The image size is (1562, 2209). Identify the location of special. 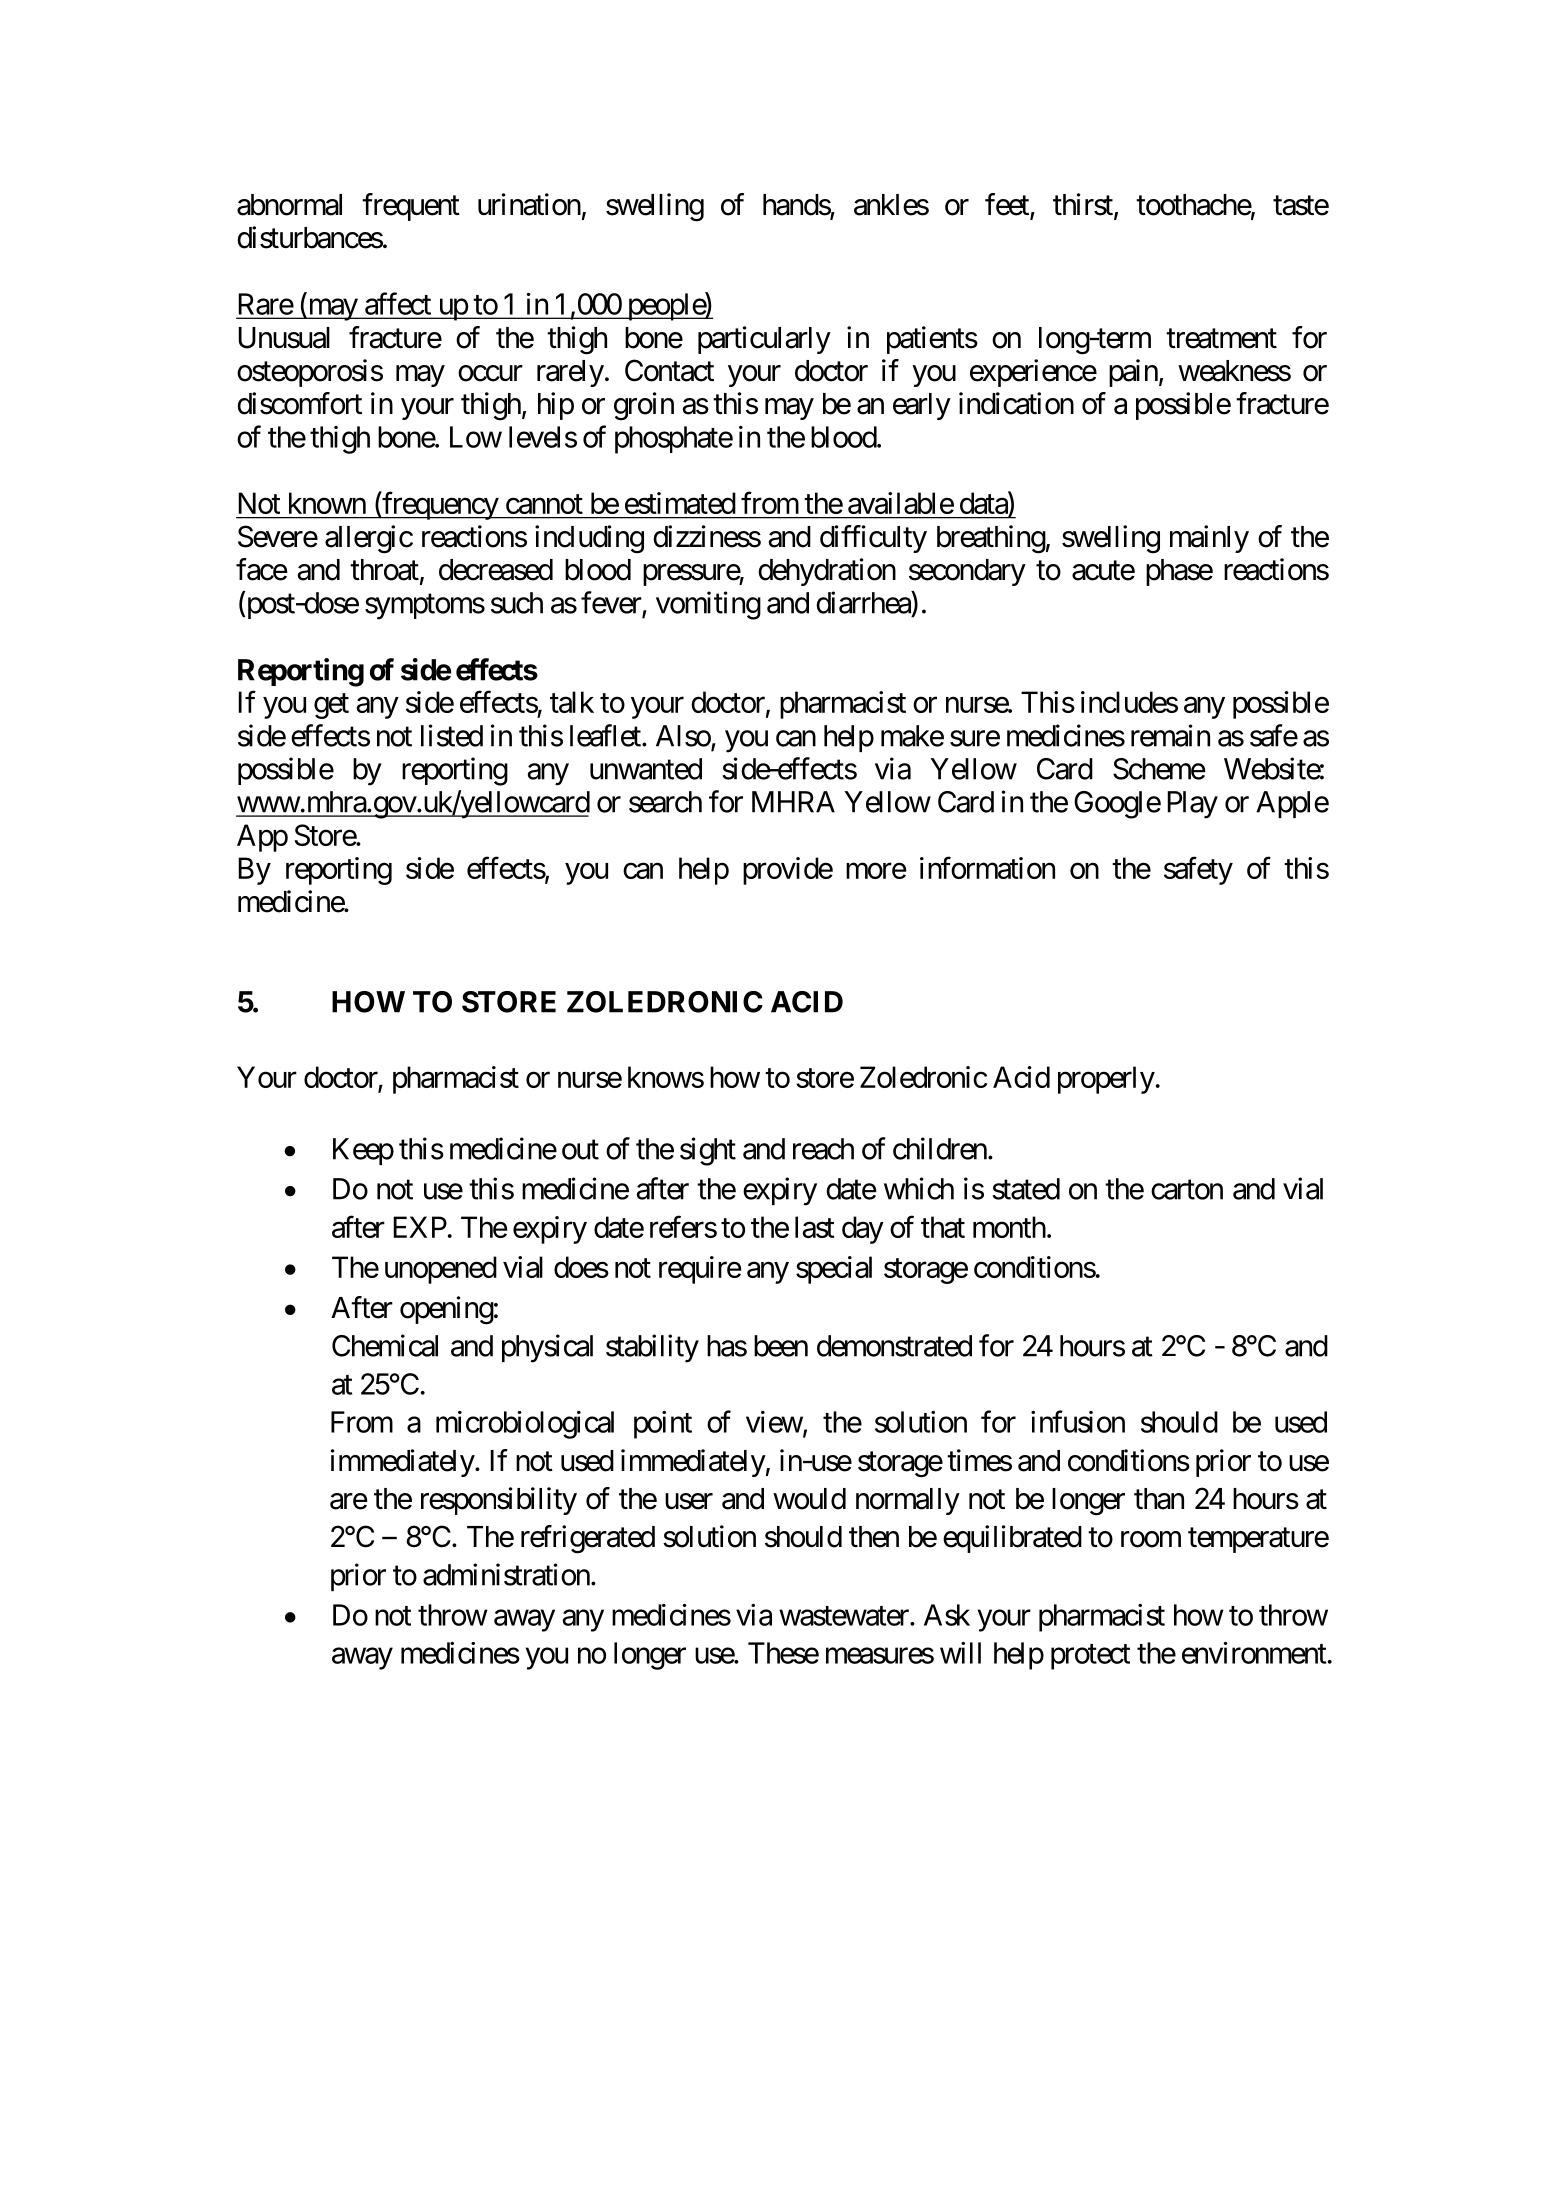
(834, 1270).
